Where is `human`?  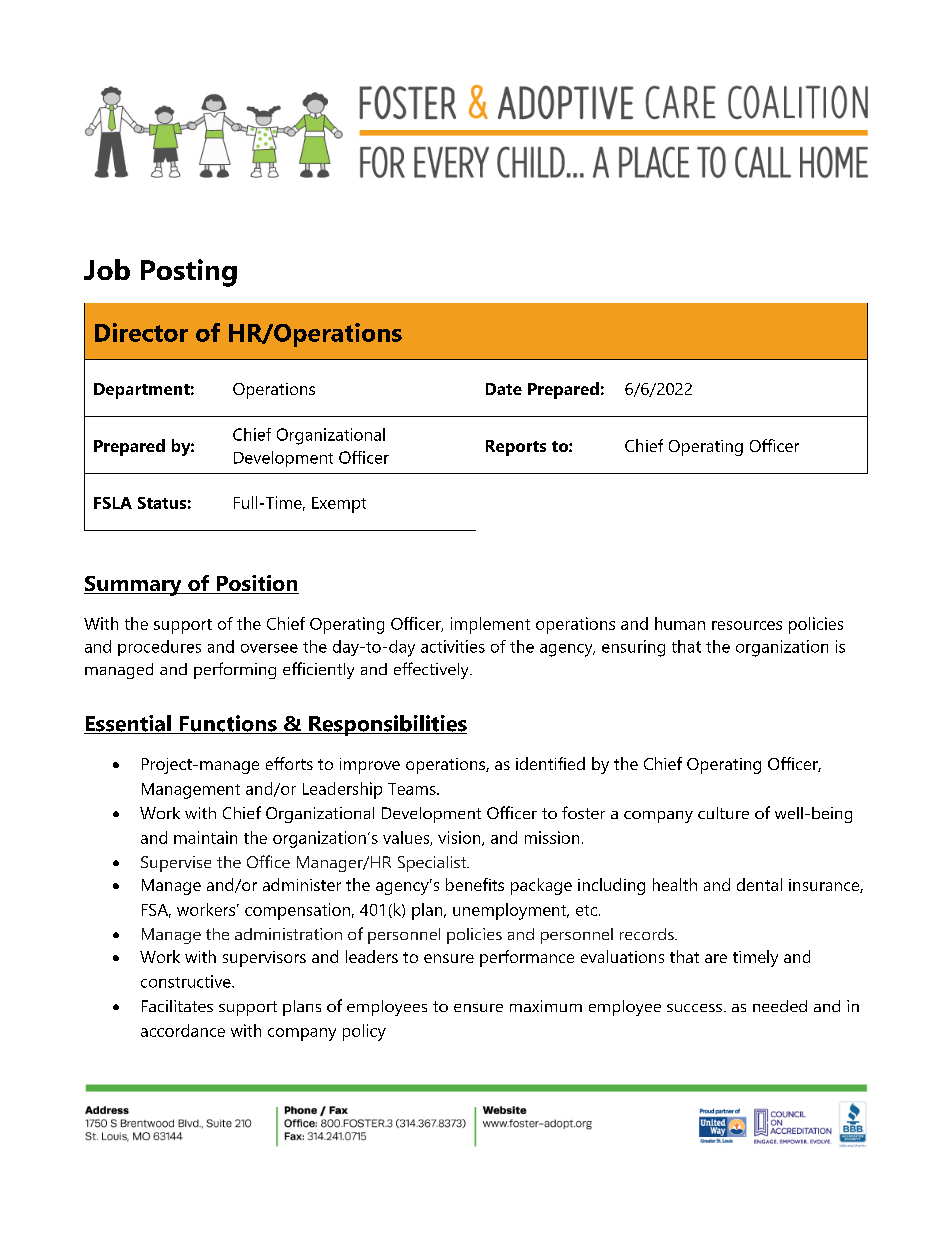 human is located at coordinates (680, 623).
